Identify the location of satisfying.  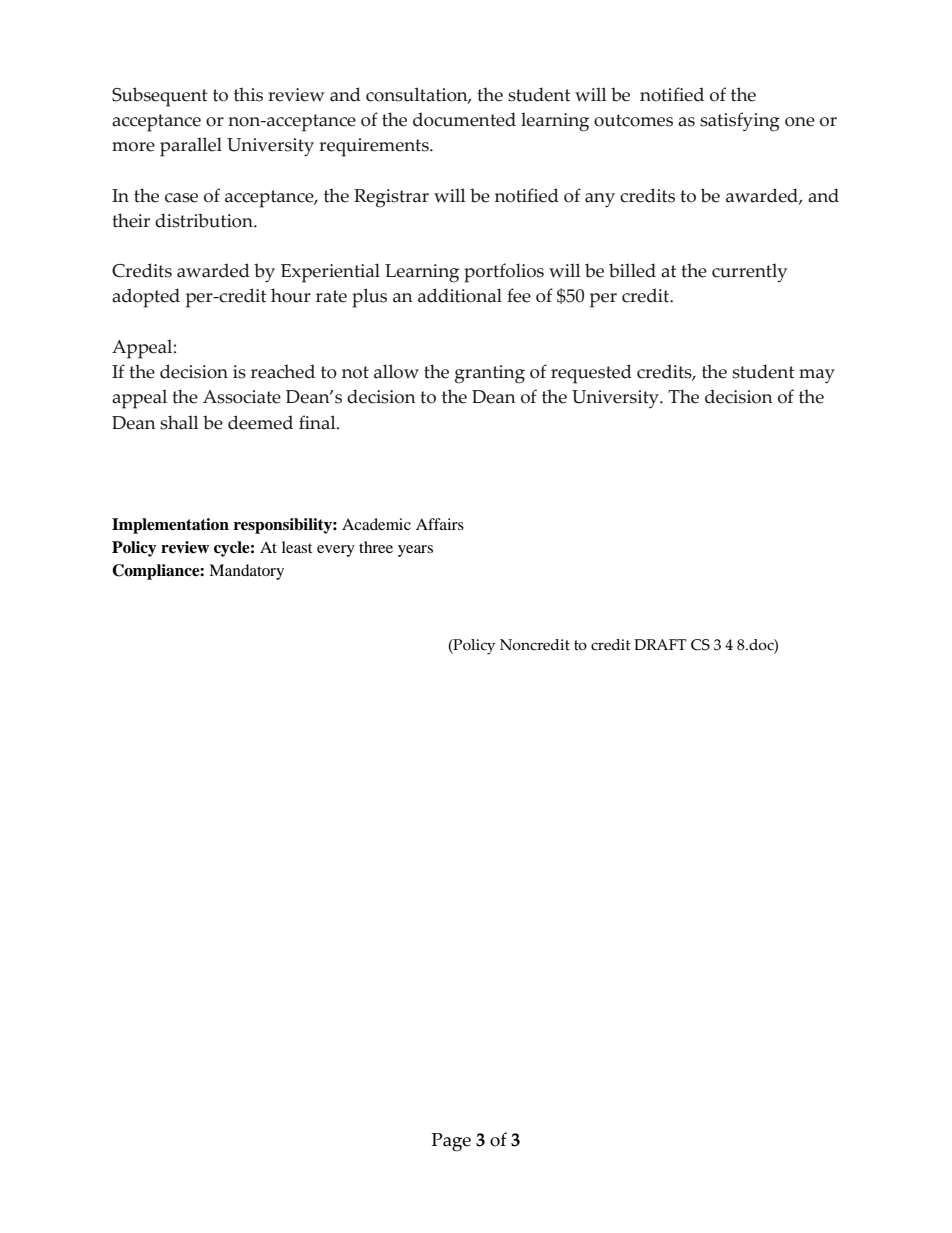
(740, 122).
